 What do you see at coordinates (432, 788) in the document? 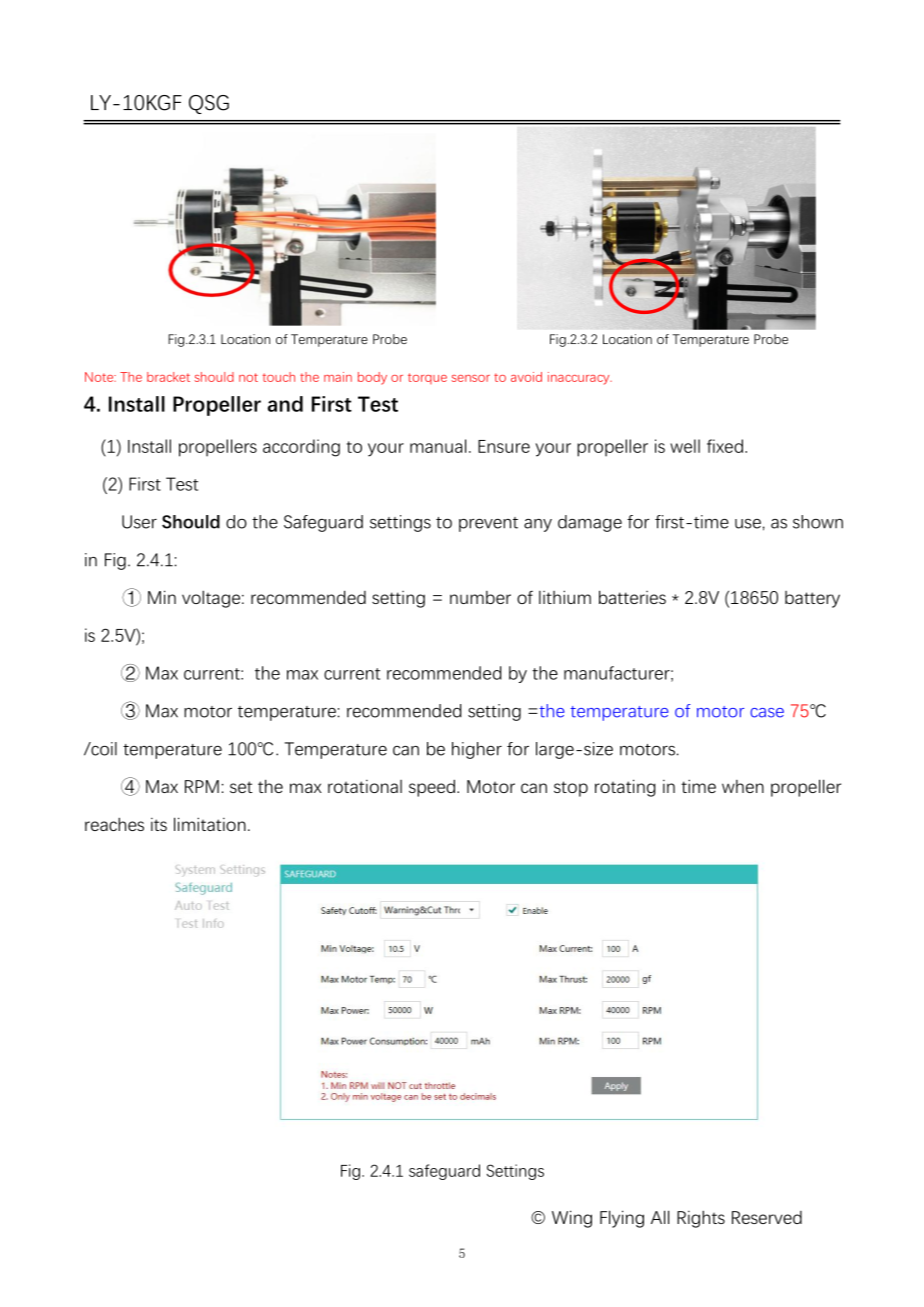
I see `speed` at bounding box center [432, 788].
